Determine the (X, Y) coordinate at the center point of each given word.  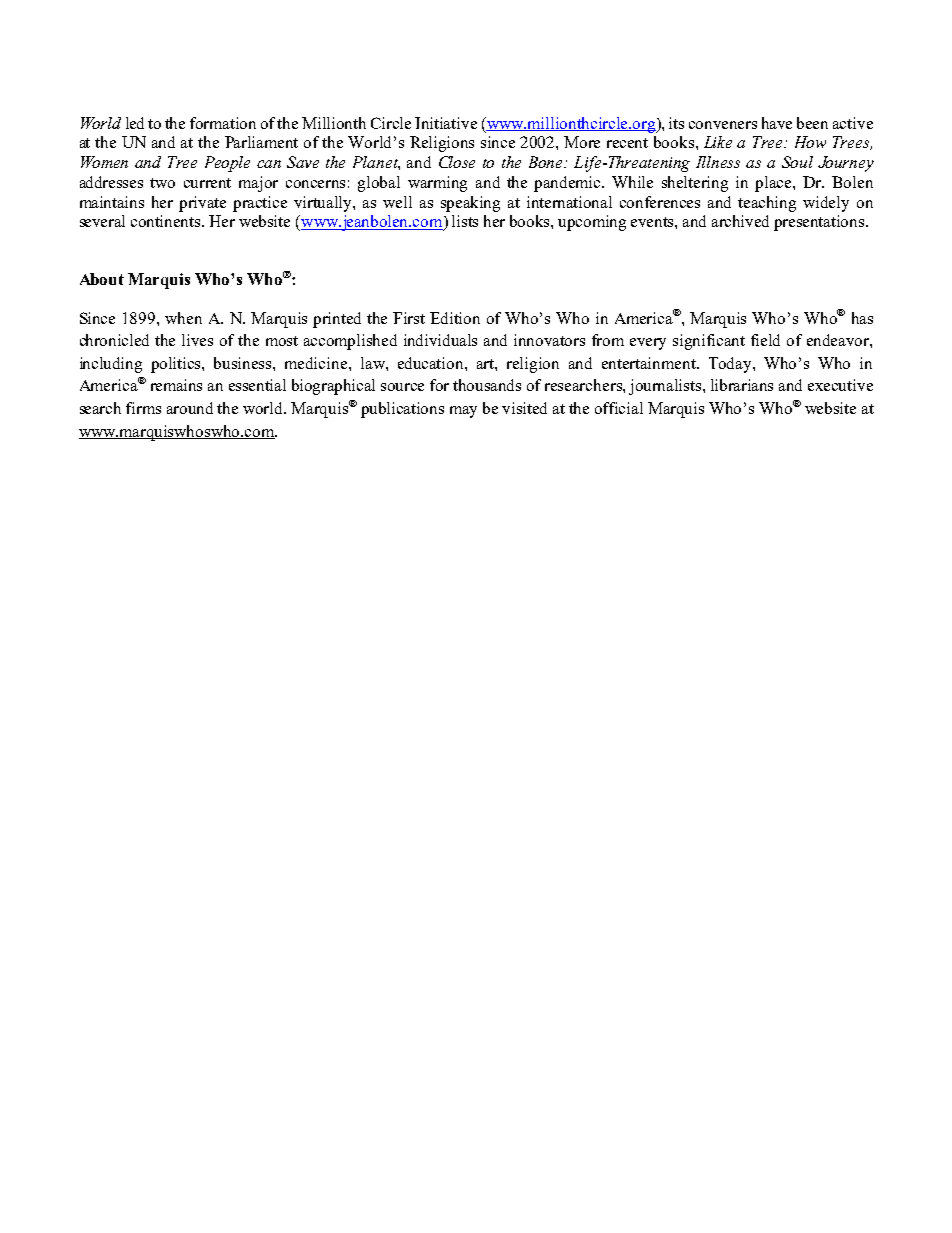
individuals (440, 340)
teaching (767, 204)
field (765, 340)
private (202, 204)
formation (223, 123)
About (102, 279)
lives (197, 340)
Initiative (446, 123)
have (777, 123)
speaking (470, 204)
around (190, 408)
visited (524, 408)
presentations (820, 223)
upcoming (592, 223)
